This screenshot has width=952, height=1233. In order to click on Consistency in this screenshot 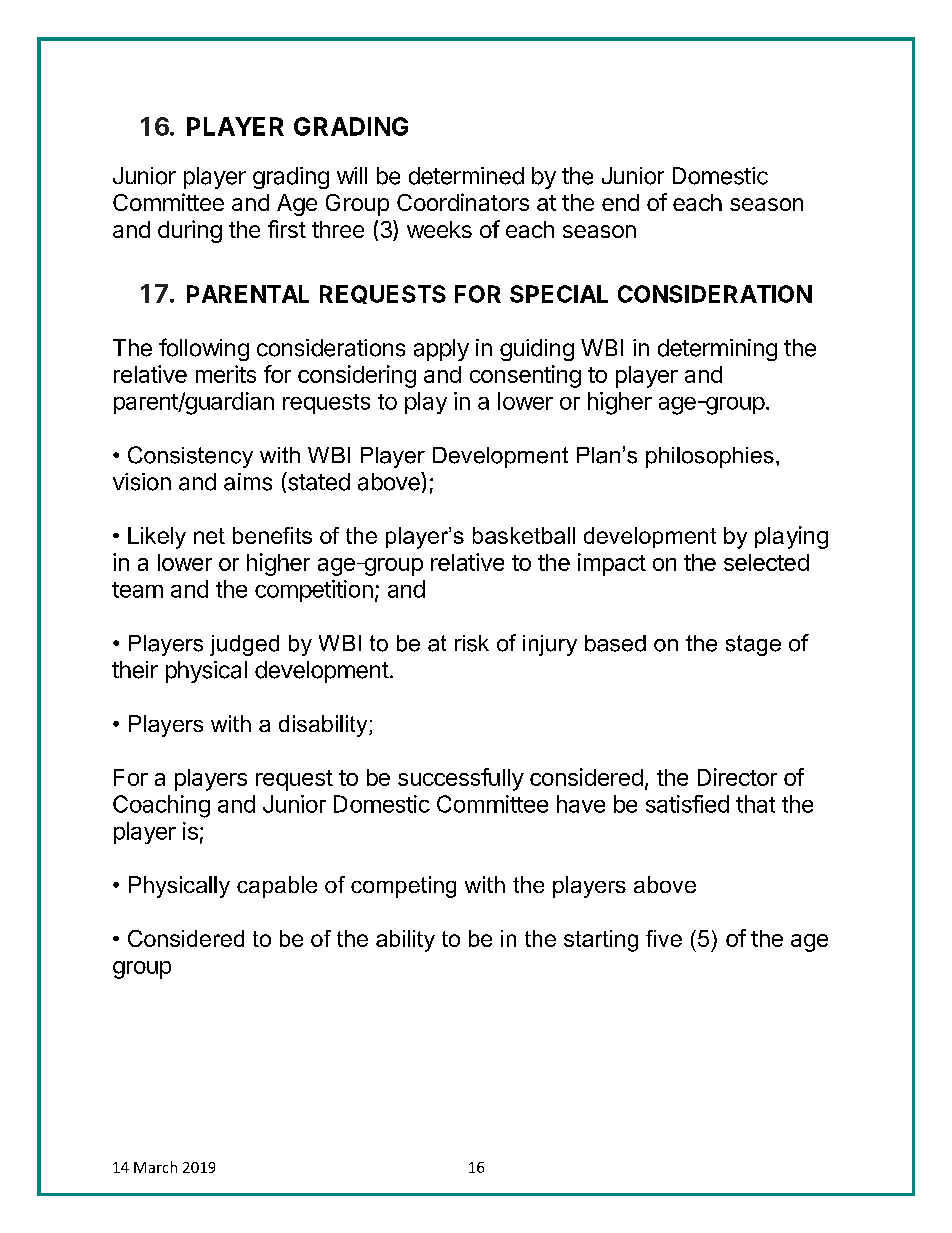, I will do `click(190, 457)`.
